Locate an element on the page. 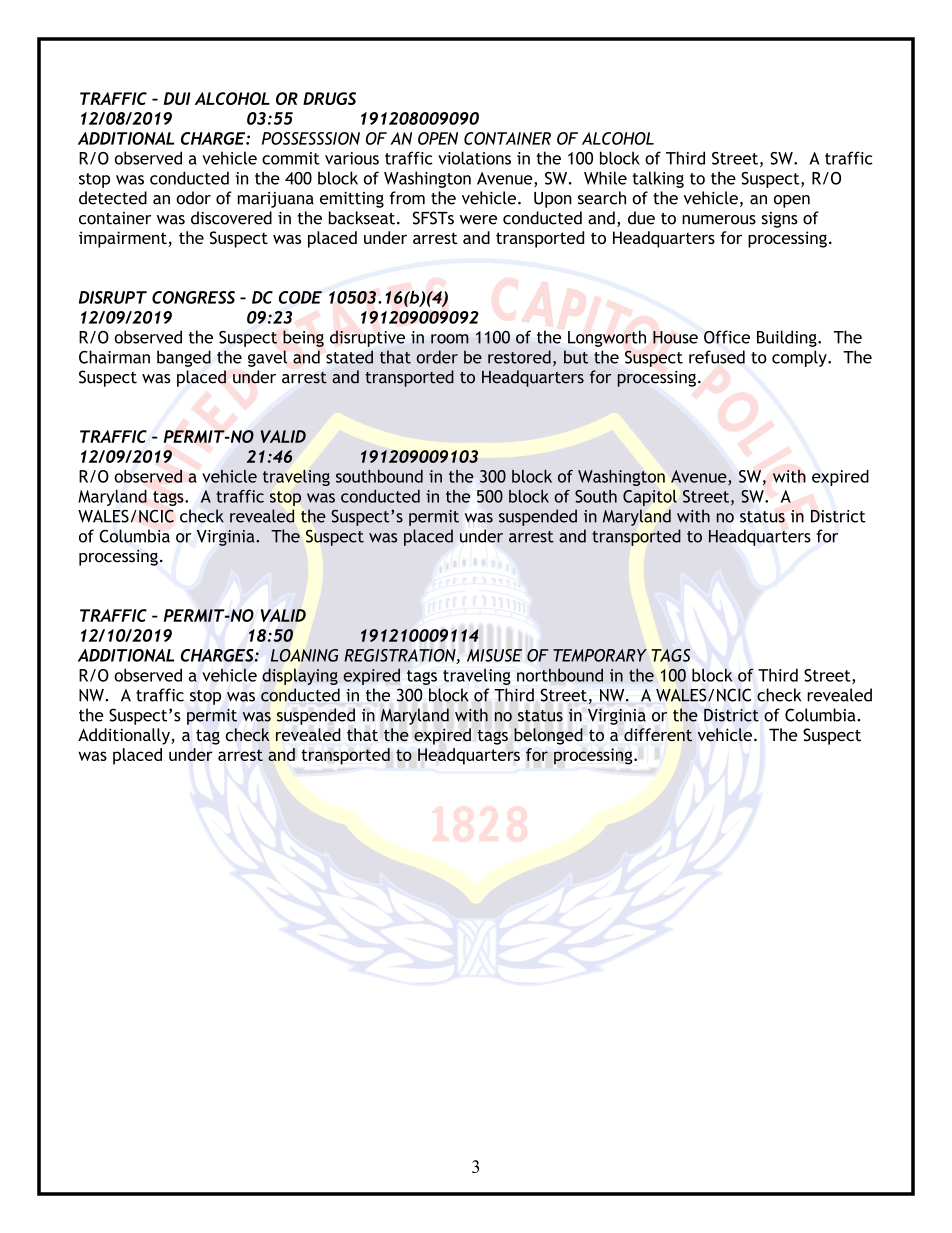 This page has height=1233, width=952. CONGRESS is located at coordinates (193, 297).
